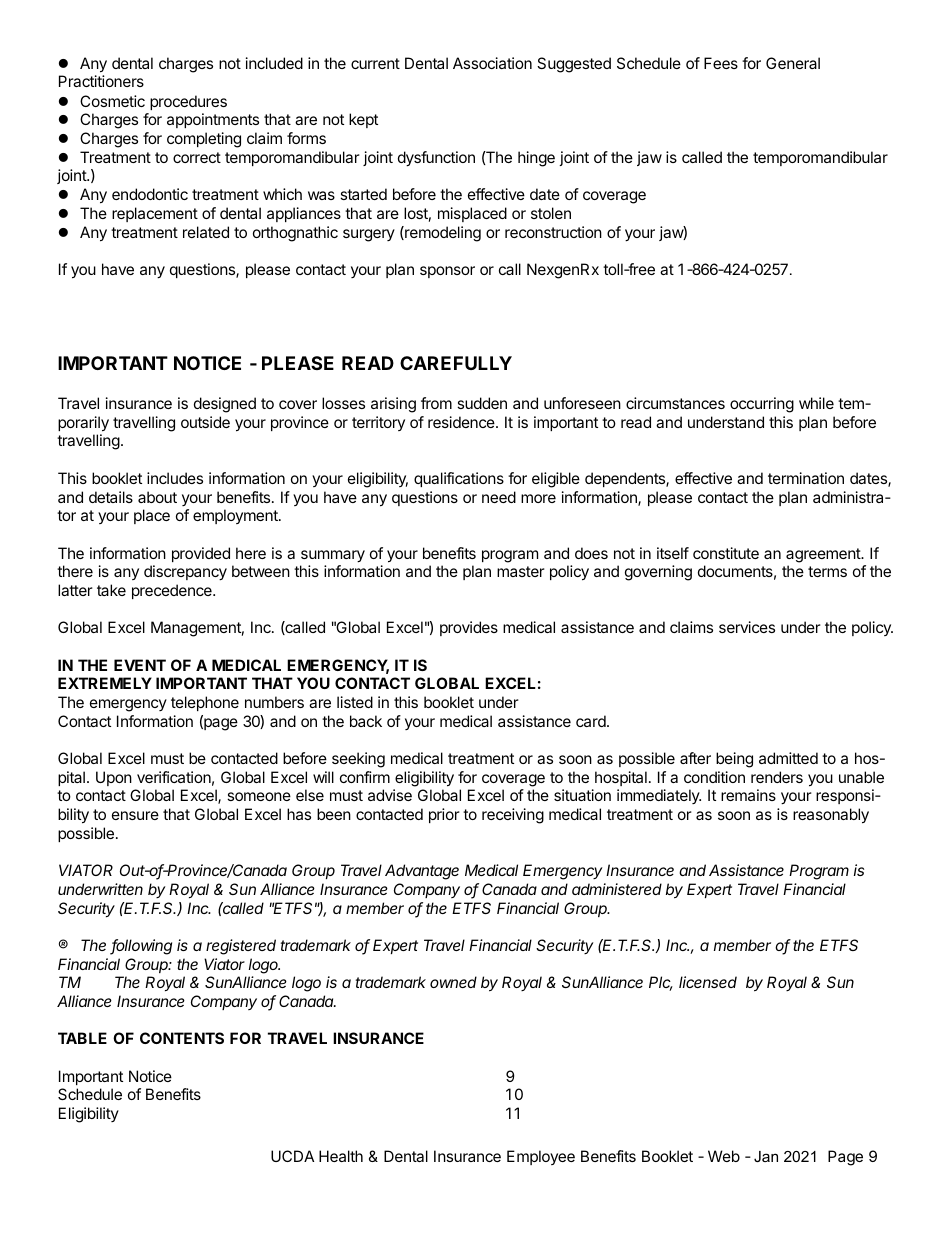 This screenshot has width=952, height=1233. Describe the element at coordinates (182, 1038) in the screenshot. I see `CONTENTS` at that location.
